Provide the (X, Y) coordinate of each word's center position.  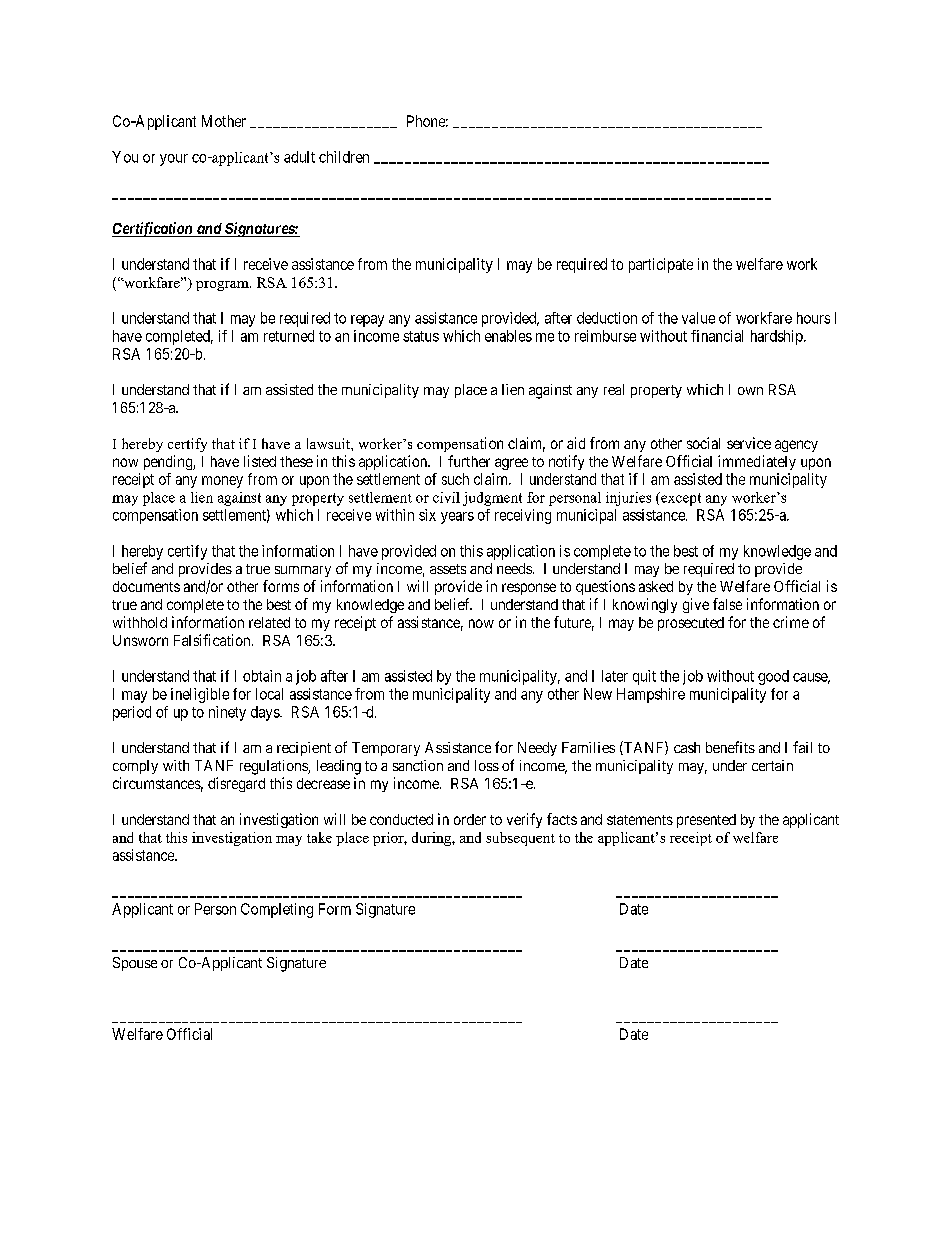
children (344, 157)
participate (661, 265)
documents (146, 586)
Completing (277, 910)
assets (448, 569)
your (174, 160)
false (727, 604)
